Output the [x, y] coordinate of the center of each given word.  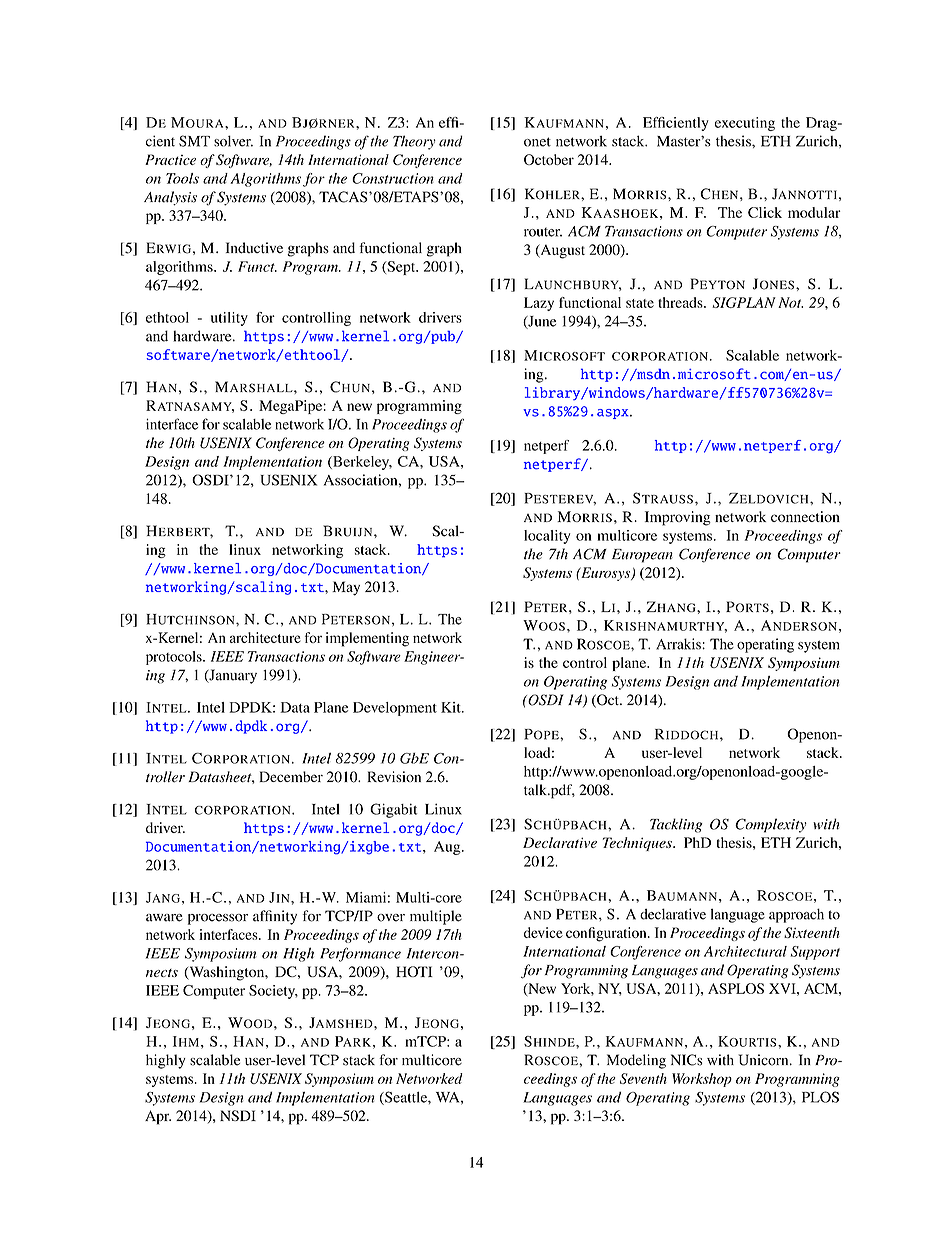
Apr [158, 1117]
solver [233, 141]
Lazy [539, 304]
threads [681, 302]
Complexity [771, 825]
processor [218, 919]
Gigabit [394, 810]
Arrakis [679, 644]
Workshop [702, 1080]
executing [745, 124]
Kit [452, 707]
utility [229, 319]
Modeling [636, 1061]
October [549, 159]
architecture [265, 637]
